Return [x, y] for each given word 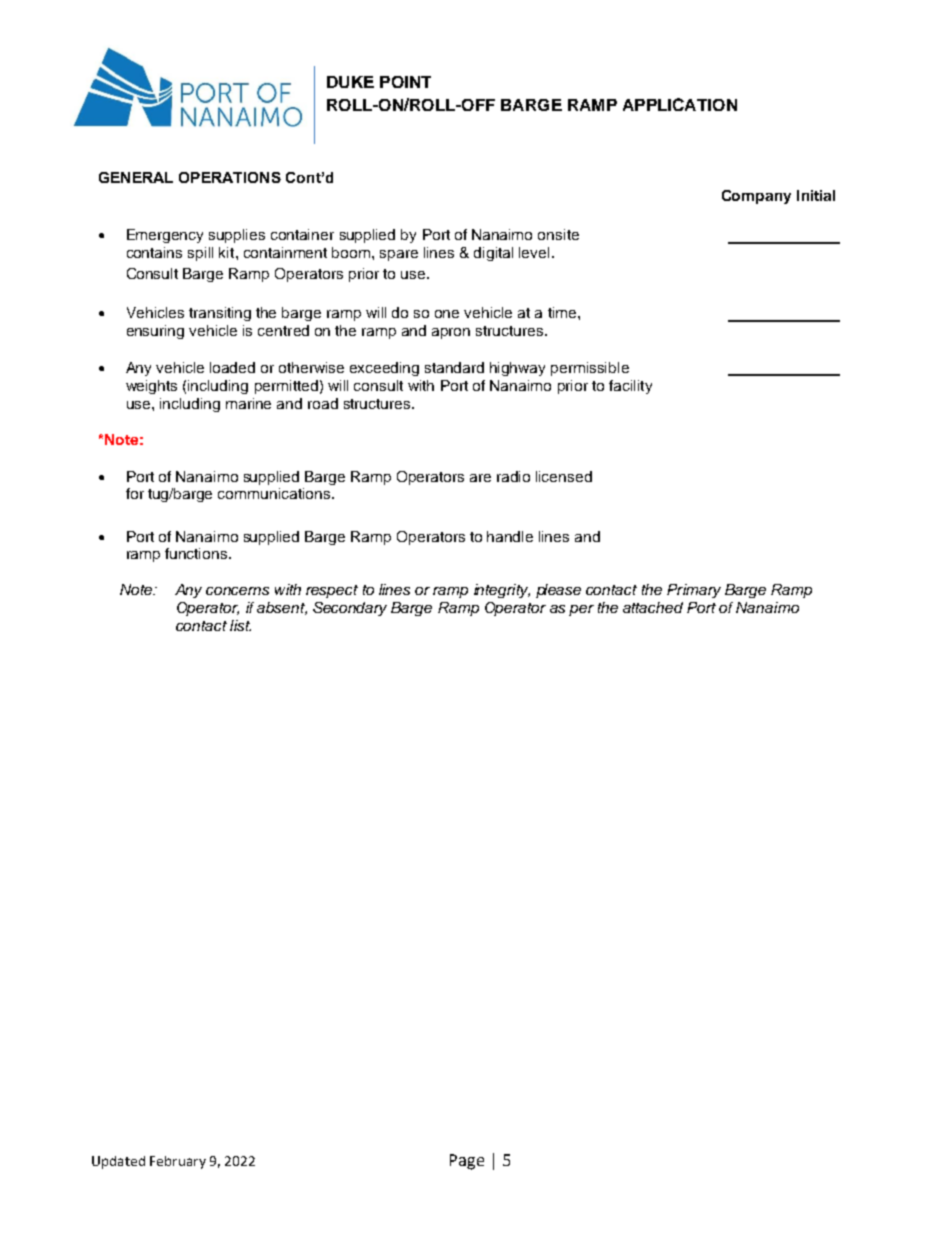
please [558, 591]
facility [630, 387]
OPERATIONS [230, 177]
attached [653, 607]
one [447, 314]
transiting [220, 314]
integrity [502, 591]
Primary [694, 591]
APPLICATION [680, 104]
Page [467, 1162]
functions [197, 553]
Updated [118, 1162]
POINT [405, 82]
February [178, 1162]
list [240, 625]
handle [510, 536]
